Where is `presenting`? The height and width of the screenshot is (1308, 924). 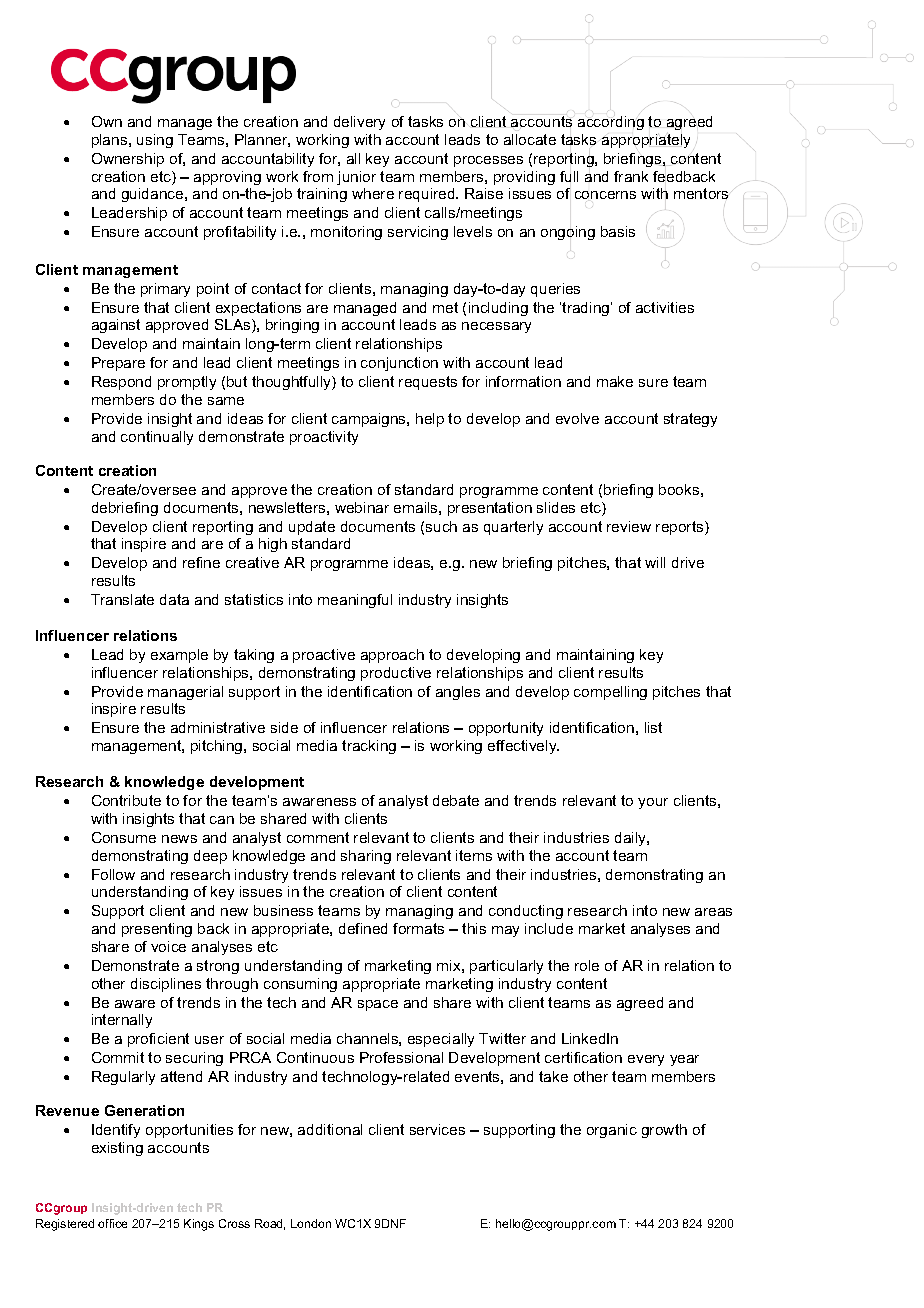
presenting is located at coordinates (157, 930).
